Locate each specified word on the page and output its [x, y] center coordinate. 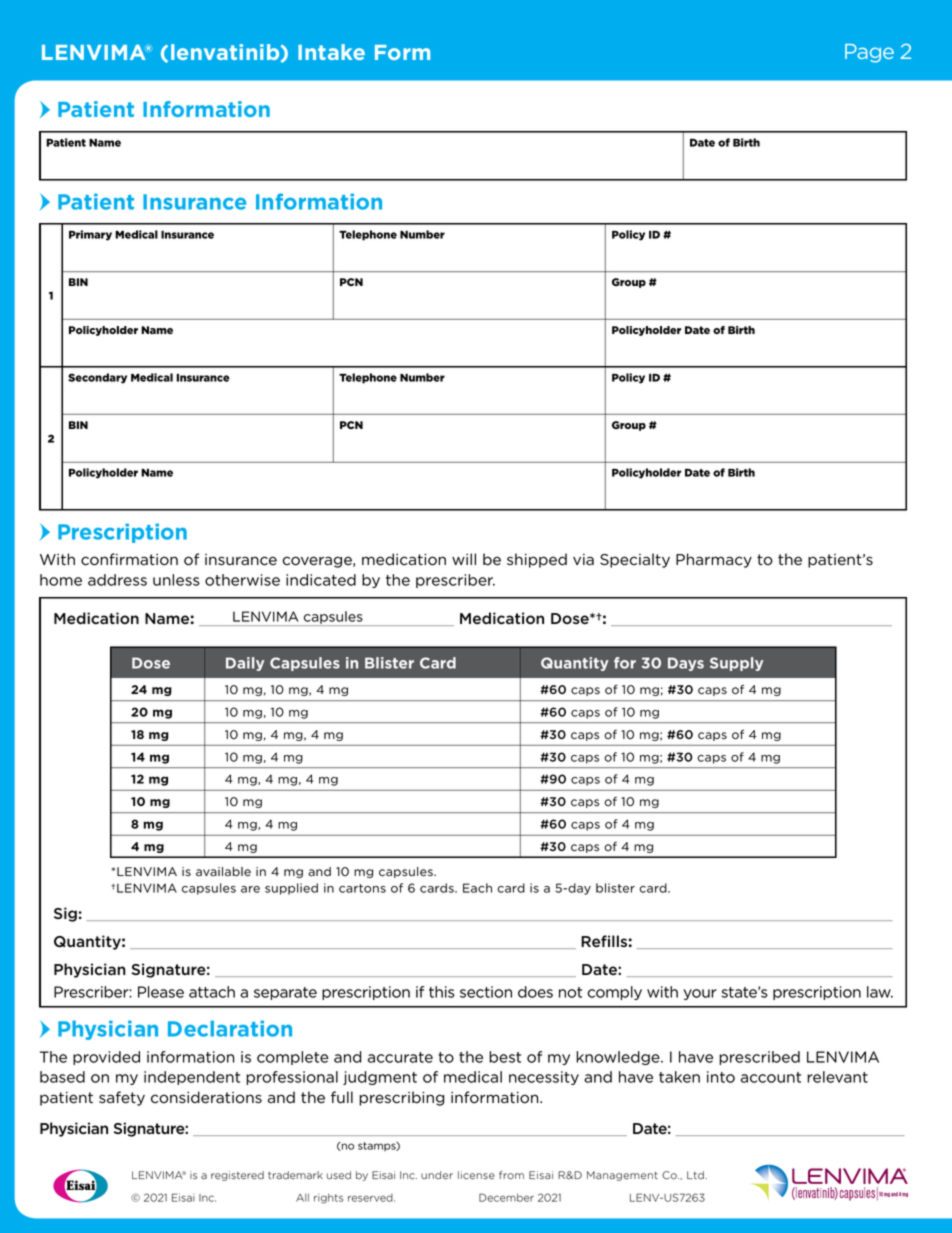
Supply [736, 664]
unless [176, 580]
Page [869, 53]
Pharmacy [714, 560]
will [464, 559]
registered [237, 1176]
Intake [331, 52]
